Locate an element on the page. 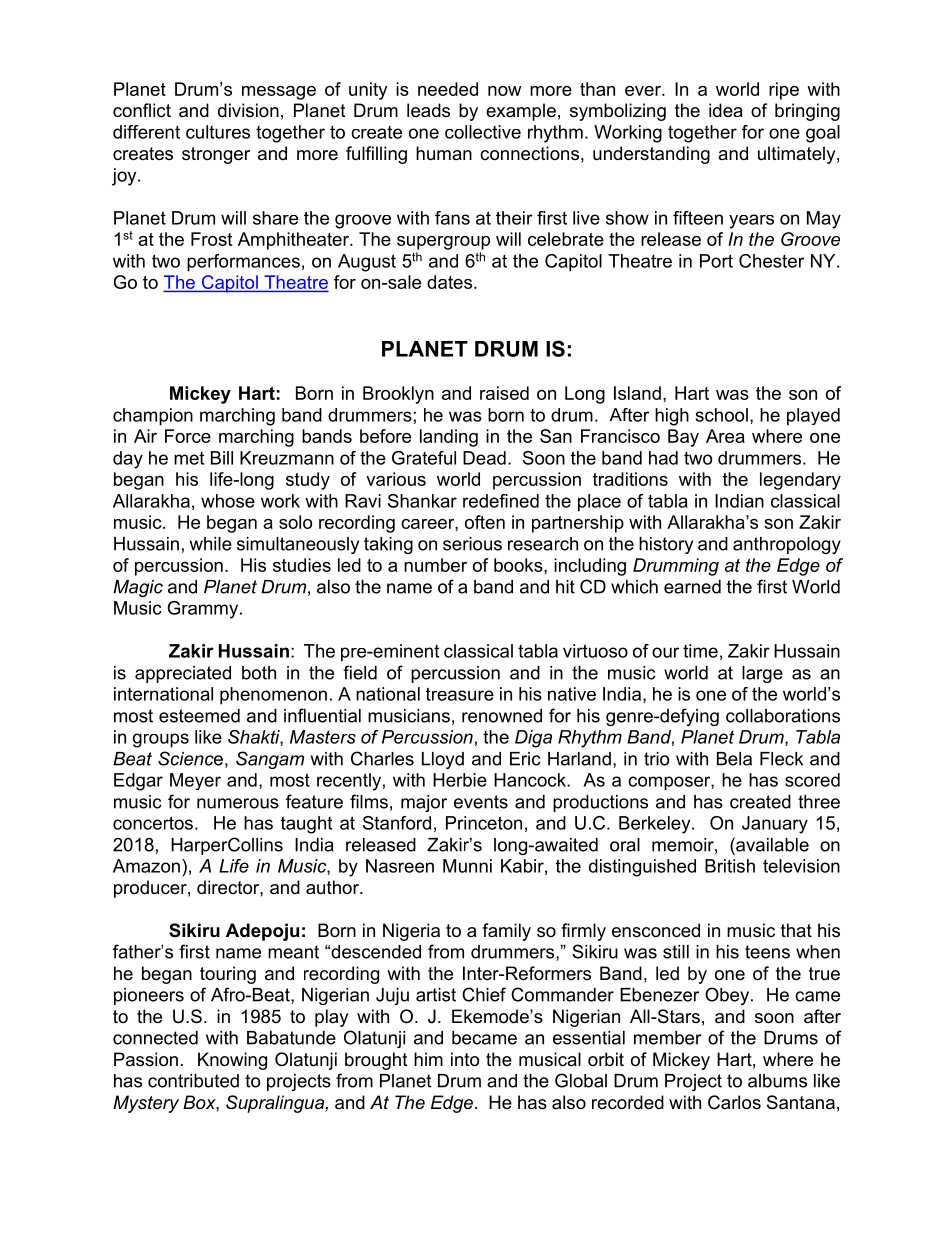  into is located at coordinates (465, 1059).
